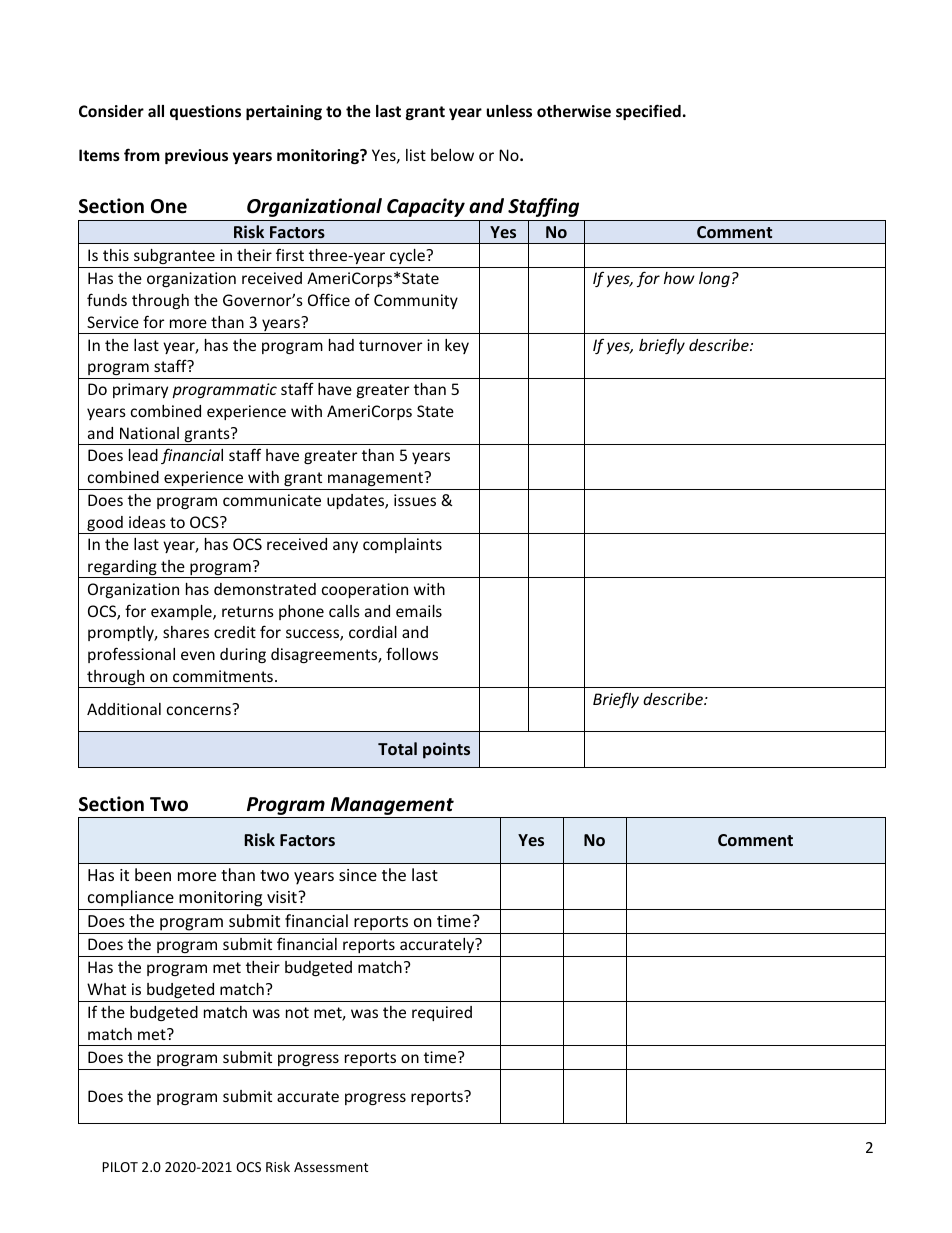 Image resolution: width=952 pixels, height=1233 pixels. Describe the element at coordinates (120, 1167) in the screenshot. I see `PILOT` at that location.
